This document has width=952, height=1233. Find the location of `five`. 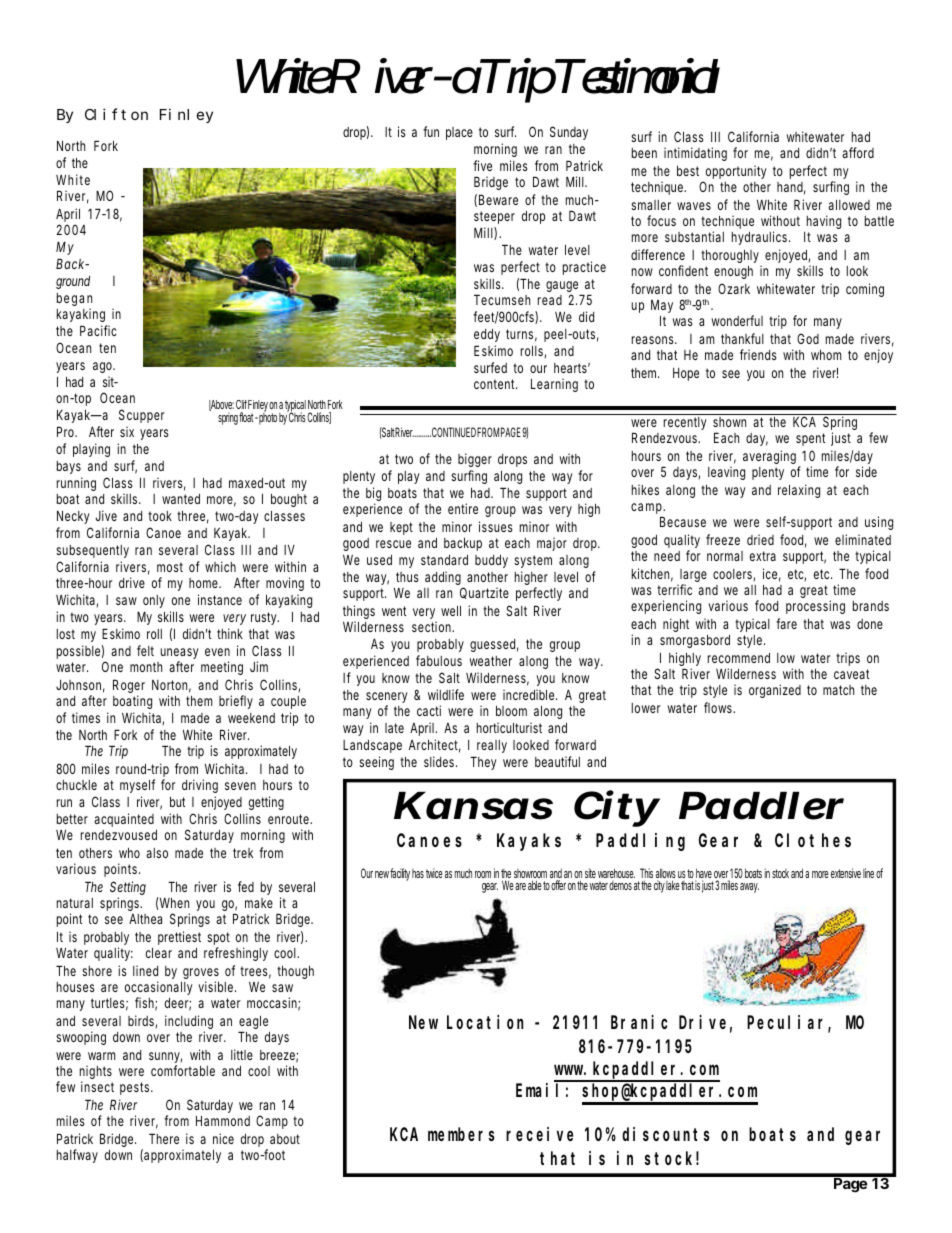

five is located at coordinates (482, 165).
